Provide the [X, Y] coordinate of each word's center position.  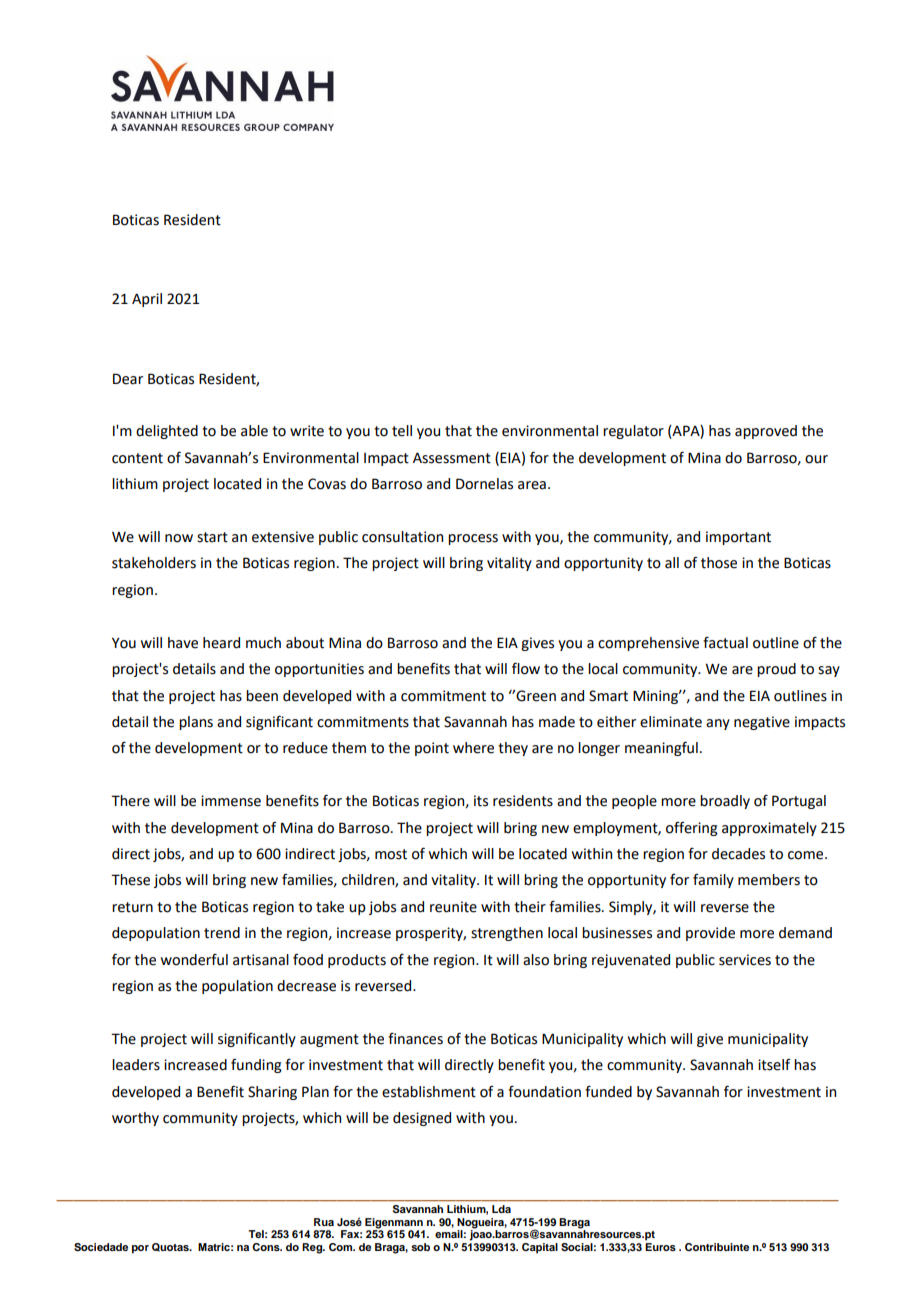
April [147, 300]
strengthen [507, 934]
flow [526, 668]
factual [725, 643]
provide [710, 934]
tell [402, 431]
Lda [501, 1209]
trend [222, 933]
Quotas [171, 1247]
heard [221, 643]
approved [766, 432]
